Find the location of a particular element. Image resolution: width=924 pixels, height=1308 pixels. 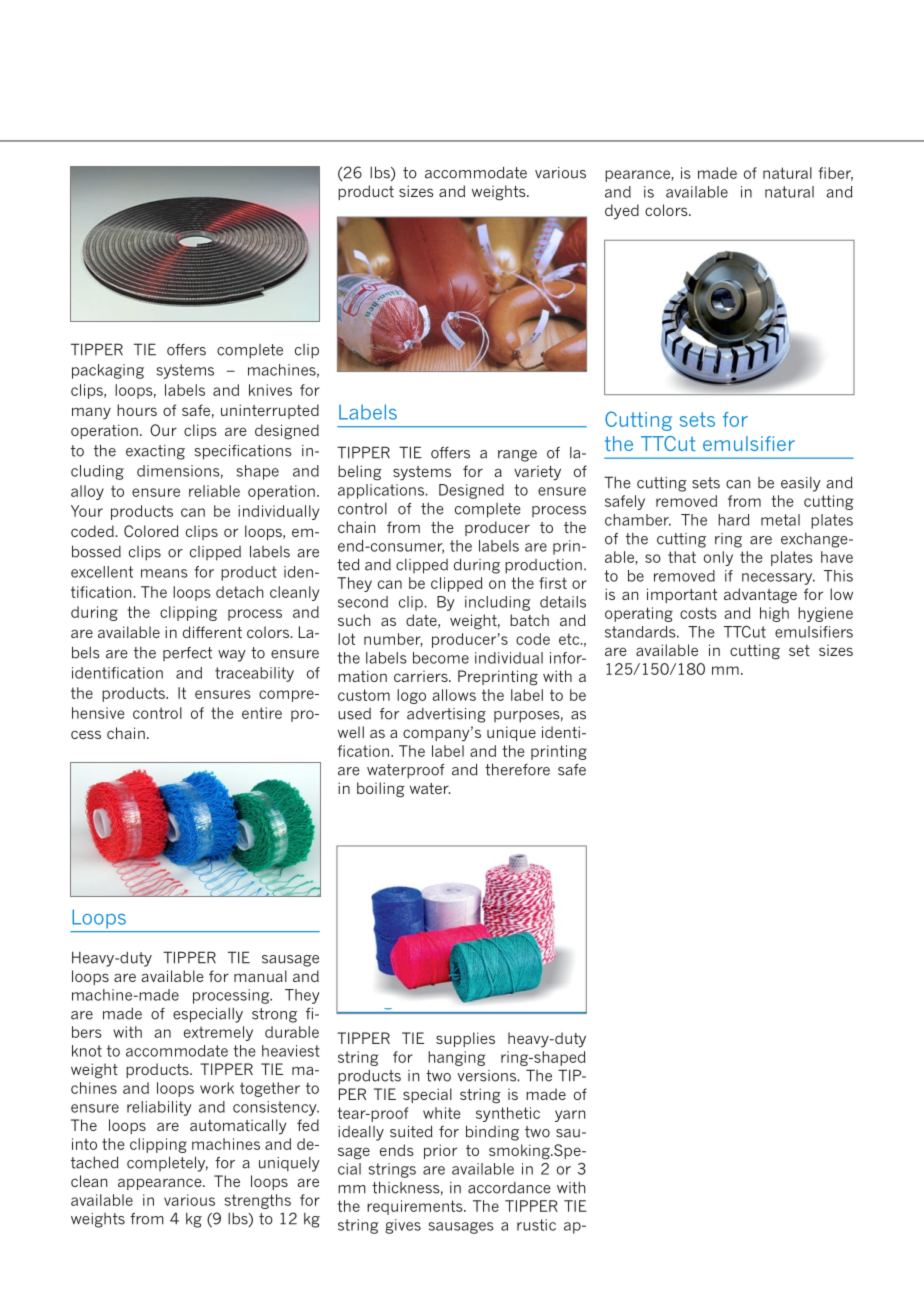

fiber is located at coordinates (835, 174).
